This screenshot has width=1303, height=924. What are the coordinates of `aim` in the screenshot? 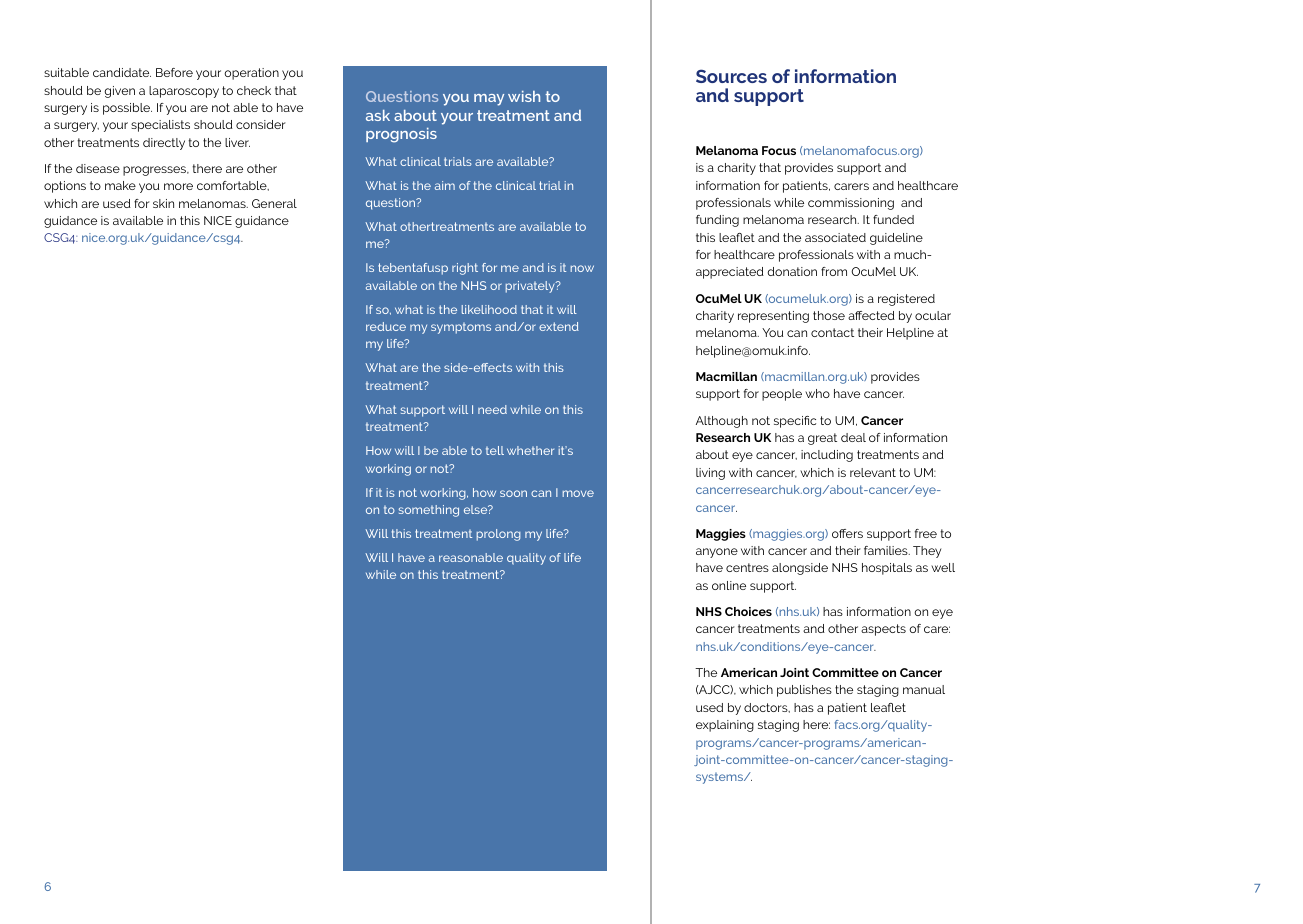 It's located at (445, 185).
